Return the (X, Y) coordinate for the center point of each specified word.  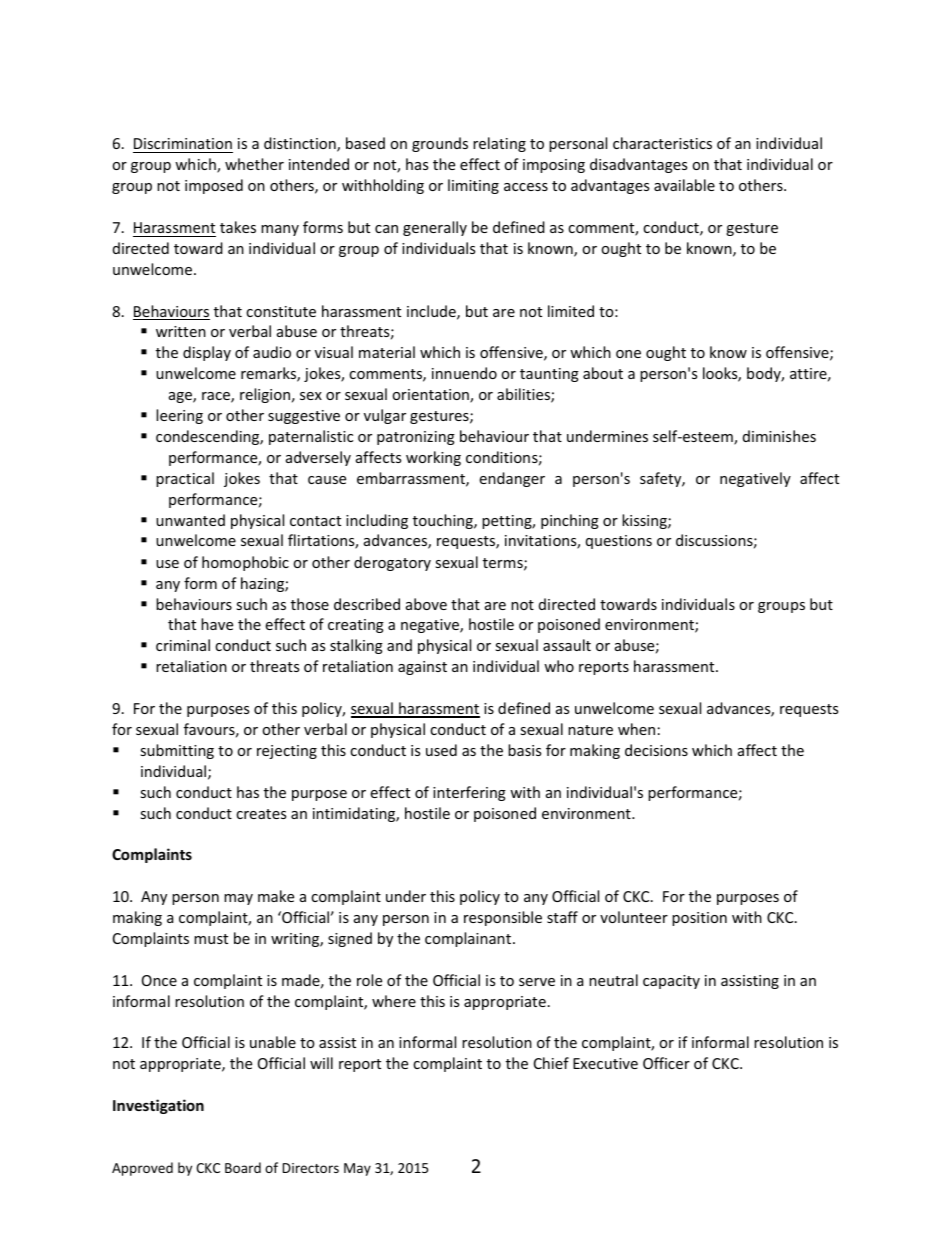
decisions (656, 750)
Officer (666, 1063)
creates (261, 814)
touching (444, 521)
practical (185, 479)
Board (243, 1167)
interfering (469, 793)
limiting (473, 186)
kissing (645, 521)
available (684, 185)
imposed (214, 186)
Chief (551, 1063)
